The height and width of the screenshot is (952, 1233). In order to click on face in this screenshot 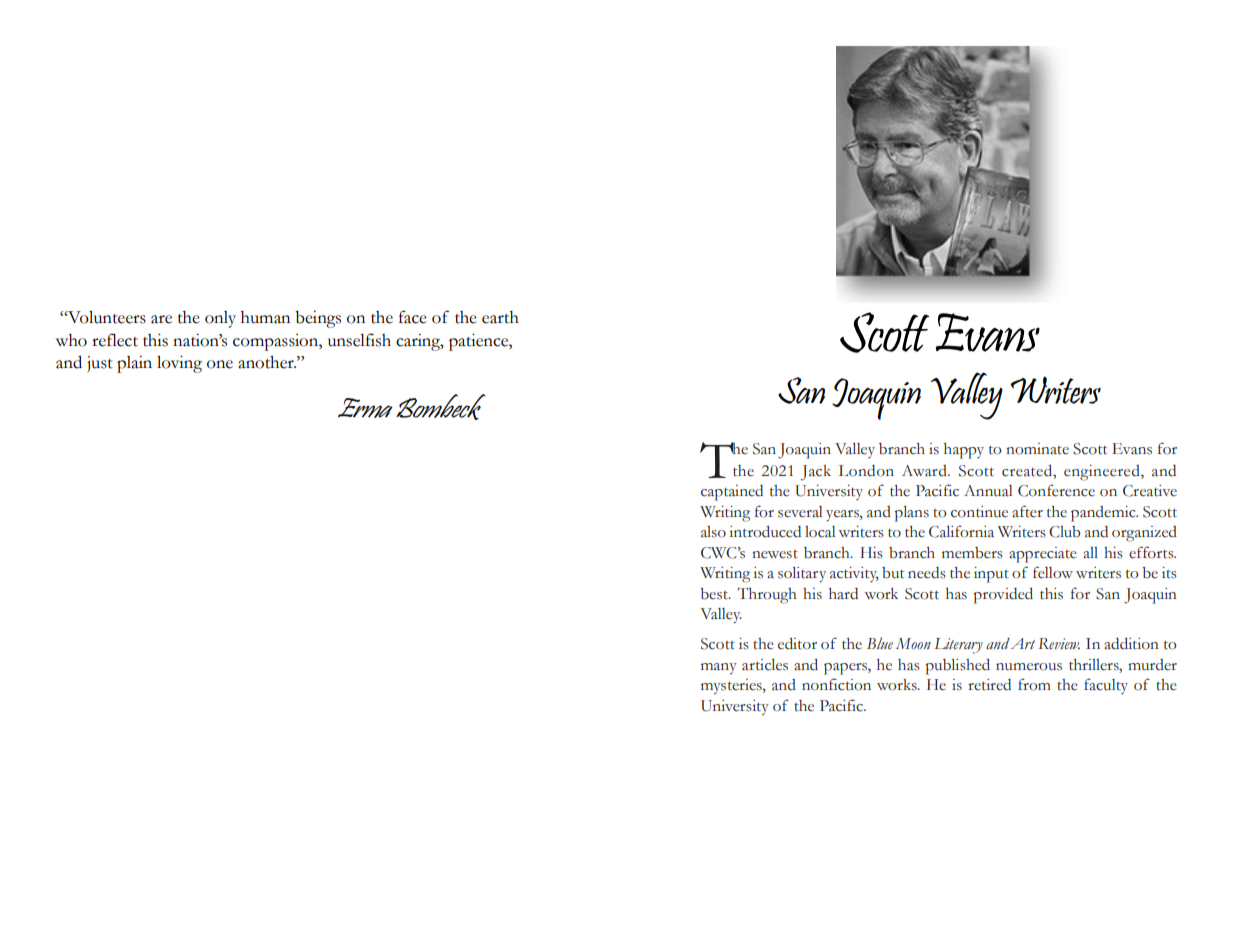, I will do `click(413, 317)`.
